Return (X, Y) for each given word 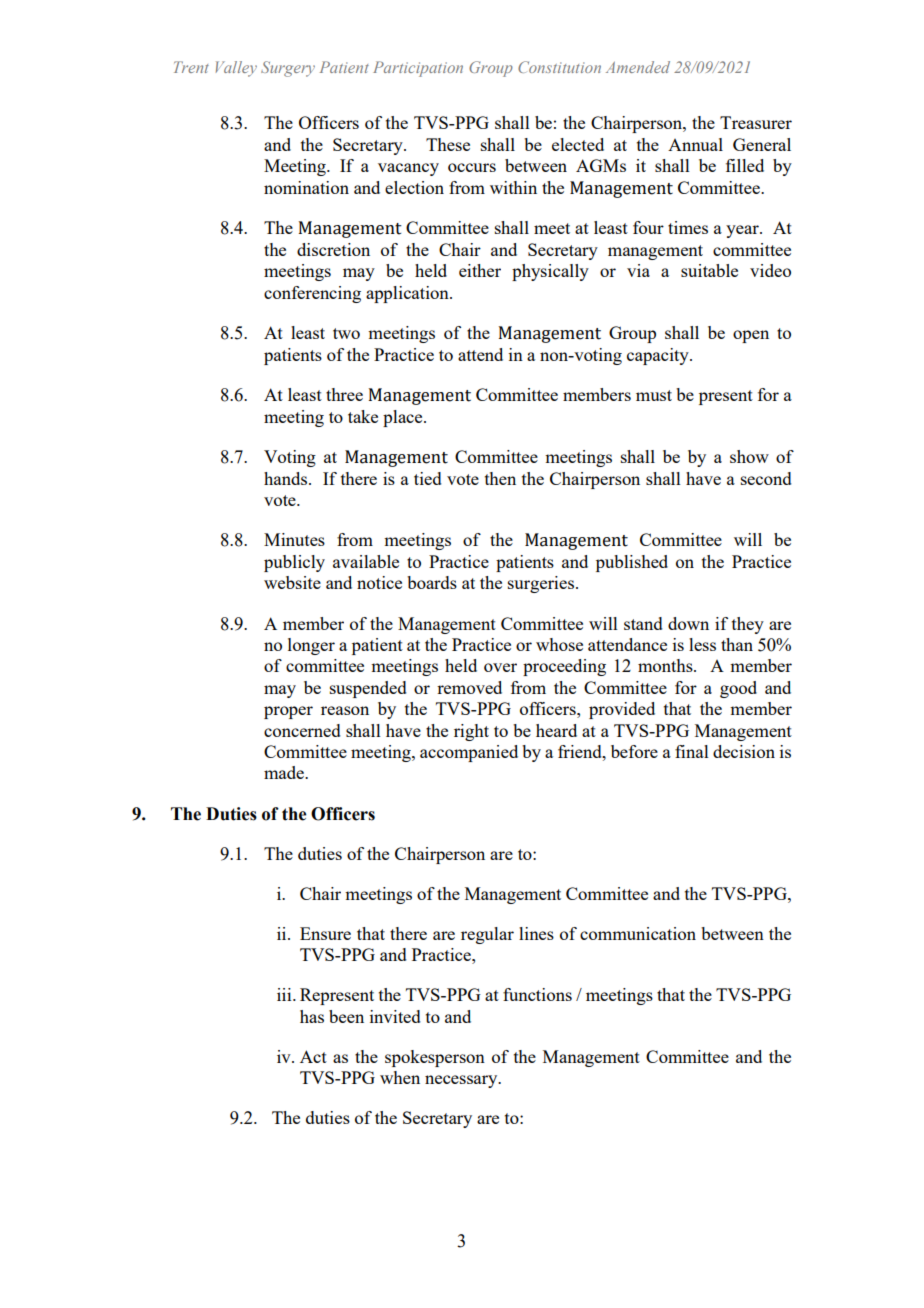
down (688, 623)
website (292, 582)
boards (432, 582)
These (448, 144)
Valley (236, 69)
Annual (695, 144)
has (312, 1016)
